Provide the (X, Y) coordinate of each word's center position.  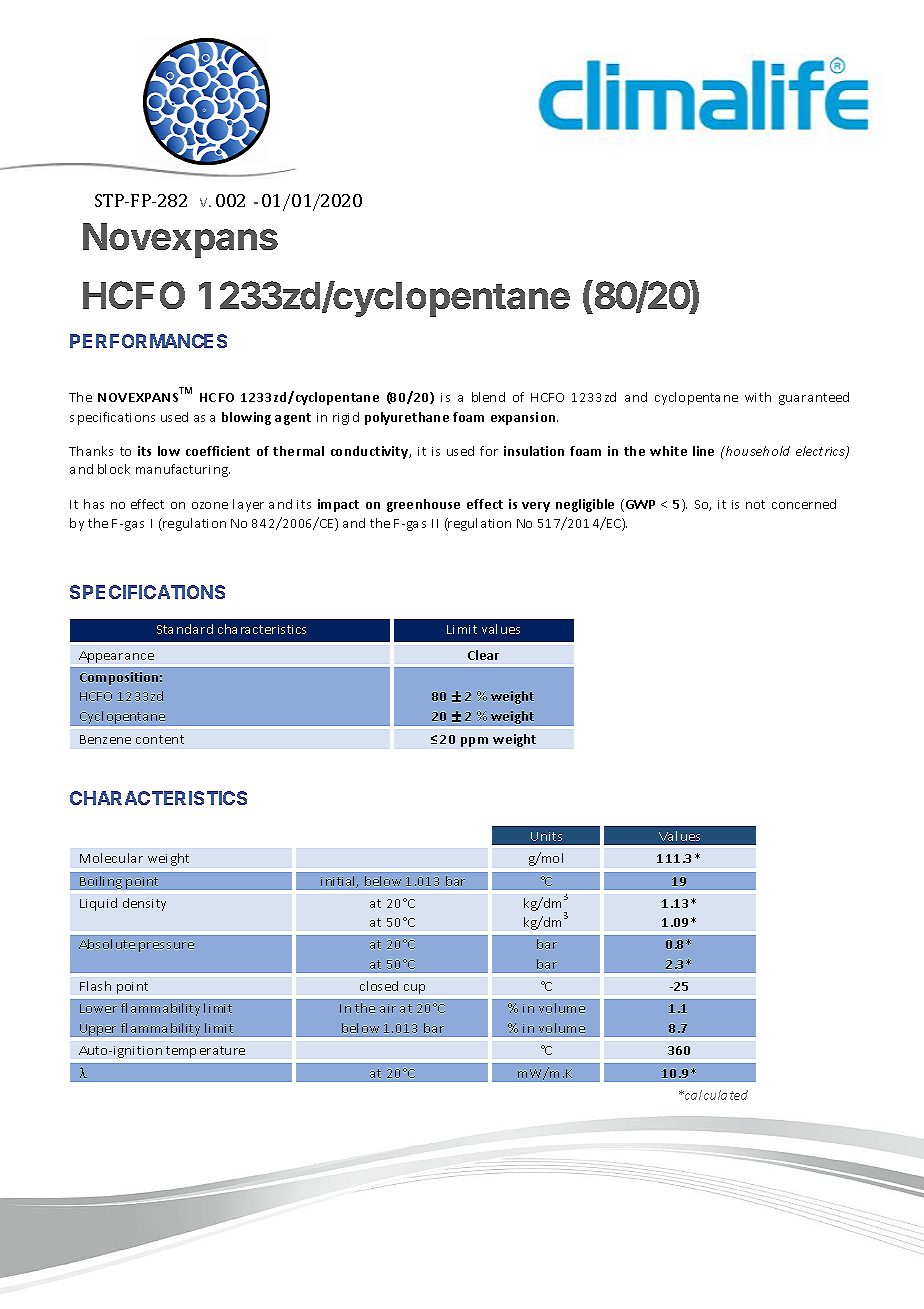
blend (488, 397)
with (758, 397)
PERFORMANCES (148, 341)
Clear (483, 655)
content (160, 739)
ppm (474, 742)
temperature (205, 1052)
